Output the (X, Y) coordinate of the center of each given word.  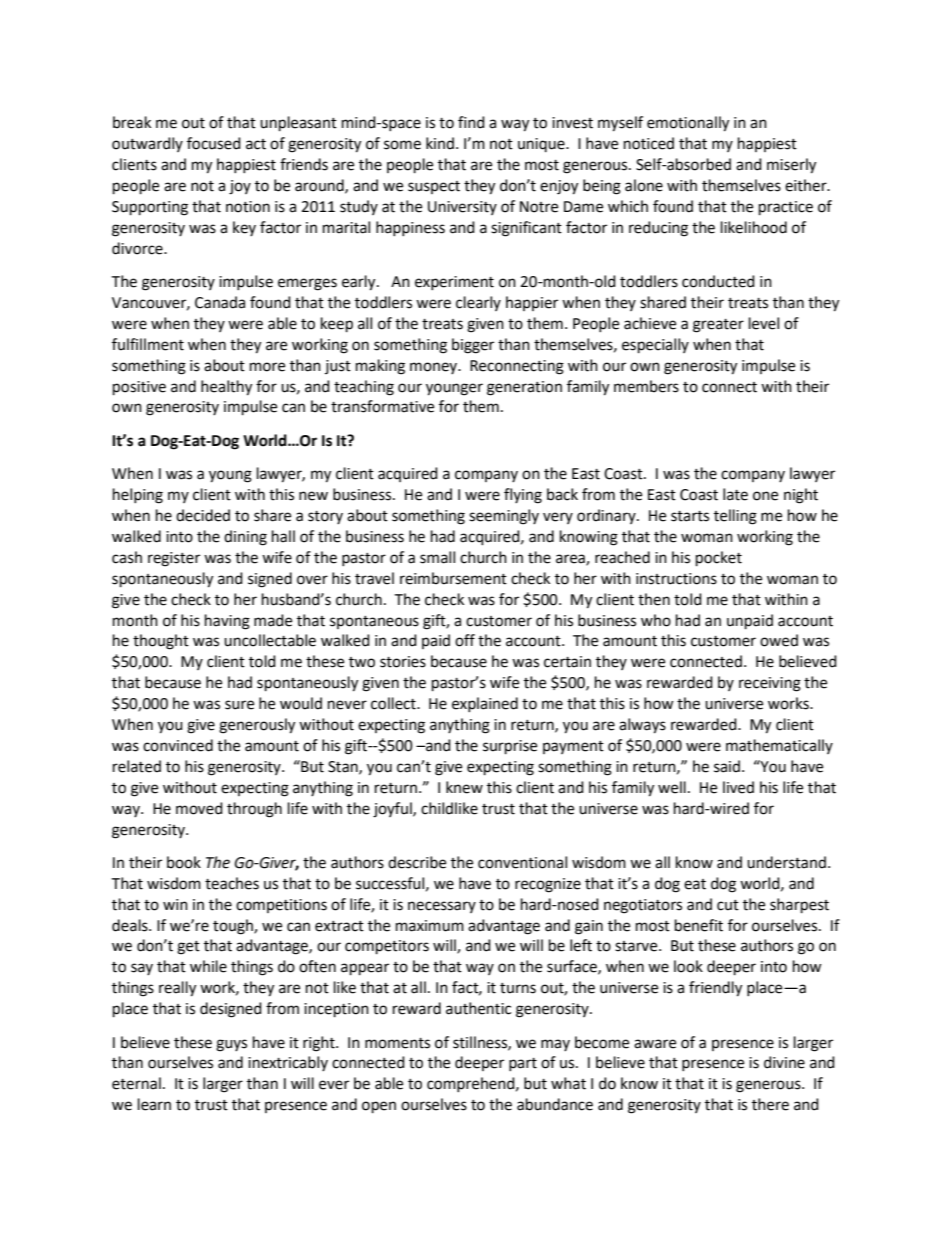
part (523, 1064)
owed (779, 640)
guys (231, 1045)
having (227, 622)
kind (440, 143)
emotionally (688, 124)
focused (214, 143)
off (465, 640)
